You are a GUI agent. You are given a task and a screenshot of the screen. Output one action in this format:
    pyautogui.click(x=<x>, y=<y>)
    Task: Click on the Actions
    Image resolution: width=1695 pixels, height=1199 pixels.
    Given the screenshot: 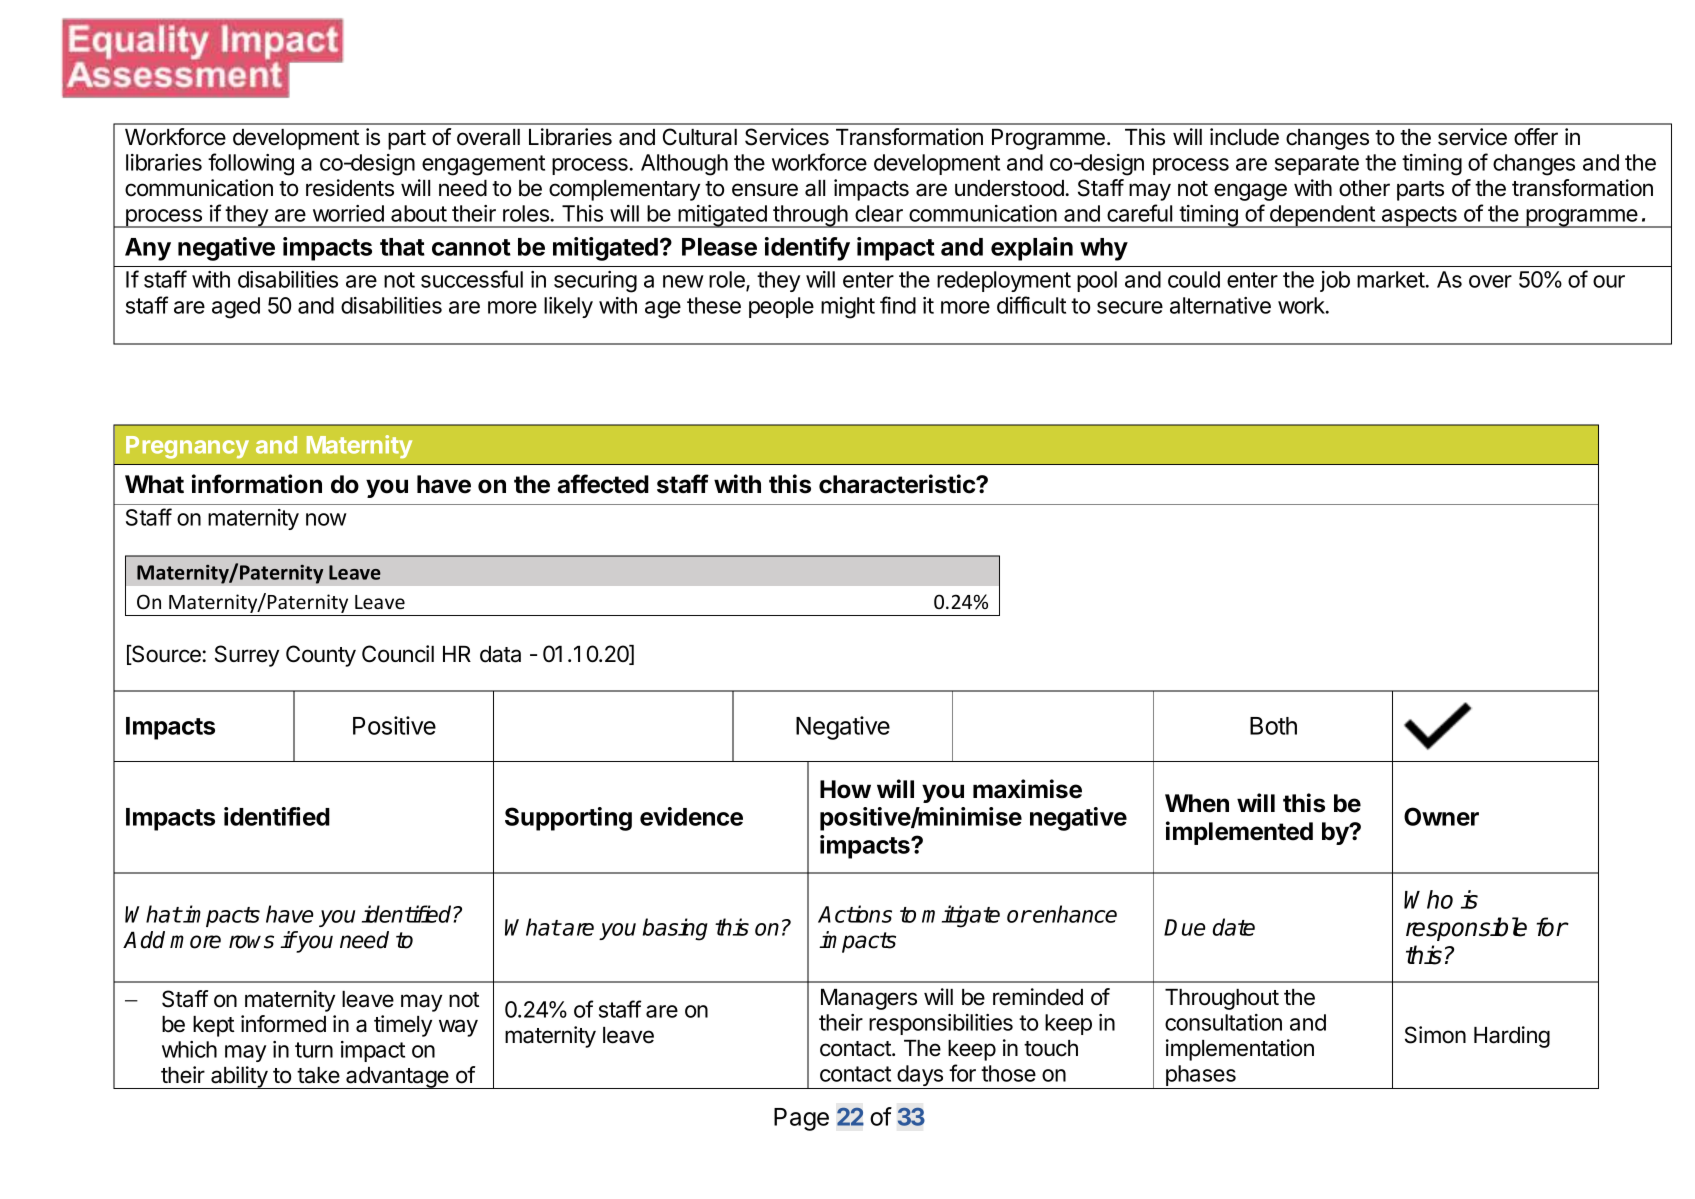 What is the action you would take?
    pyautogui.click(x=855, y=914)
